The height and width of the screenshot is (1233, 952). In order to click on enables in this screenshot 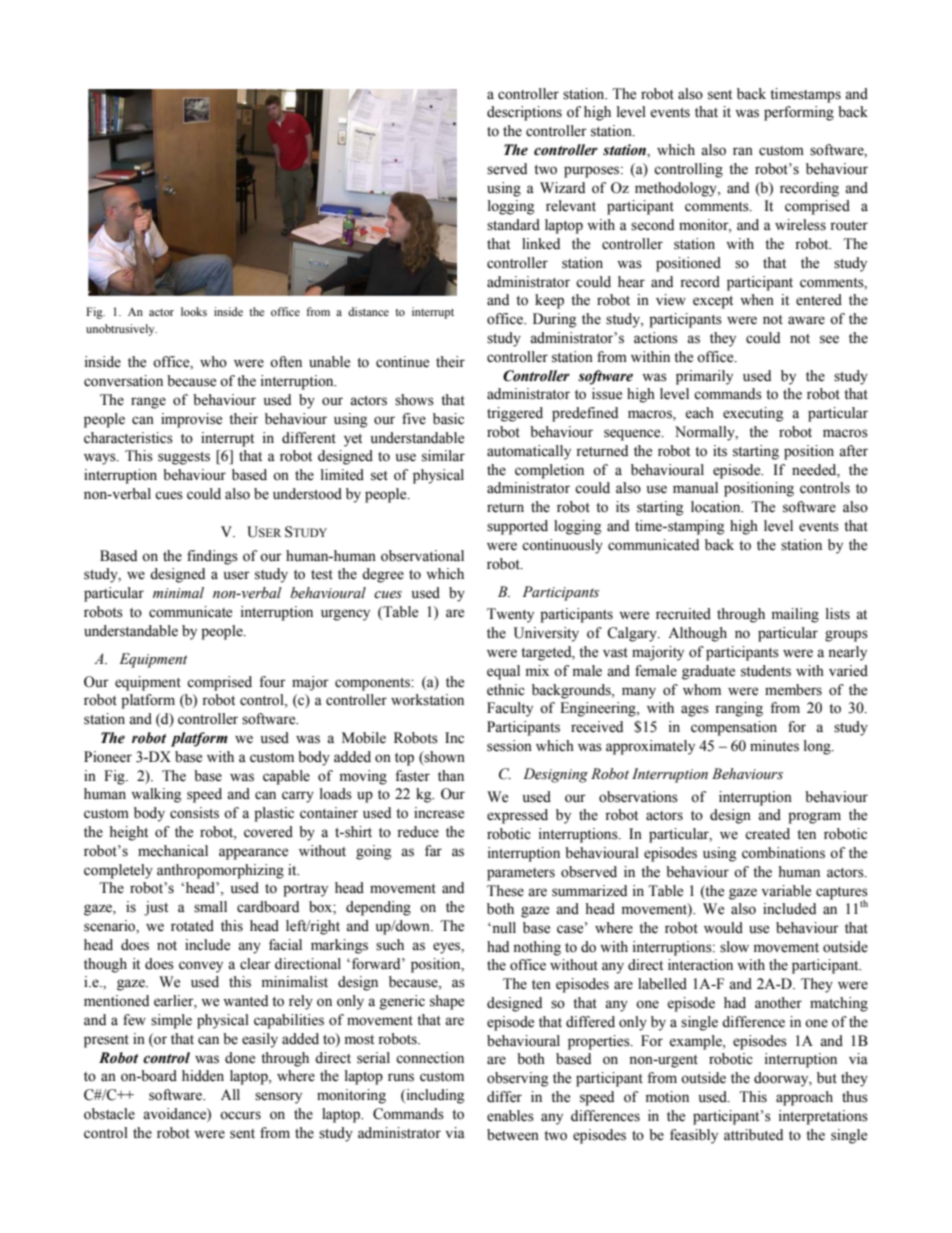, I will do `click(510, 1116)`.
